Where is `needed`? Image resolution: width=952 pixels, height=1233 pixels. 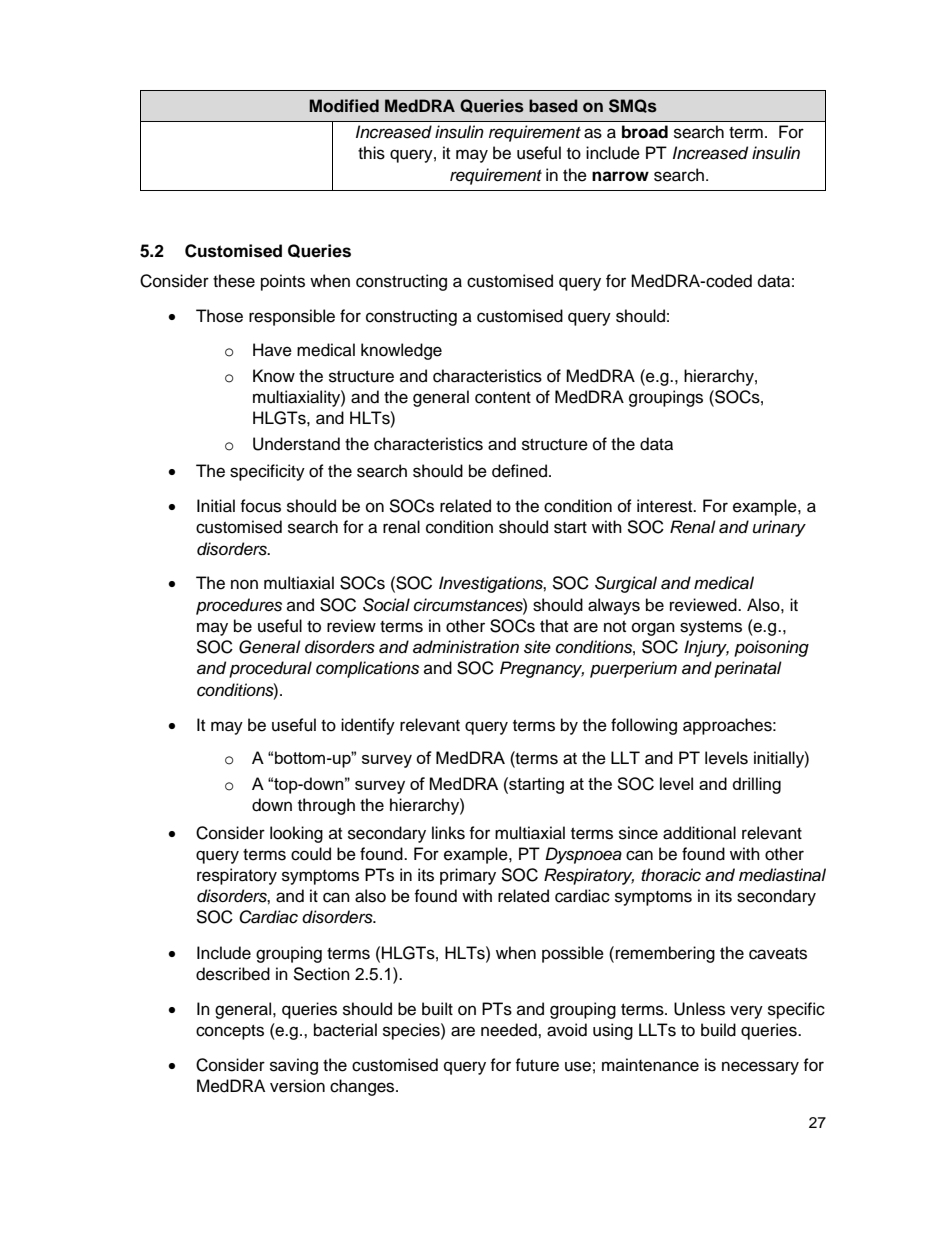
needed is located at coordinates (510, 1030).
